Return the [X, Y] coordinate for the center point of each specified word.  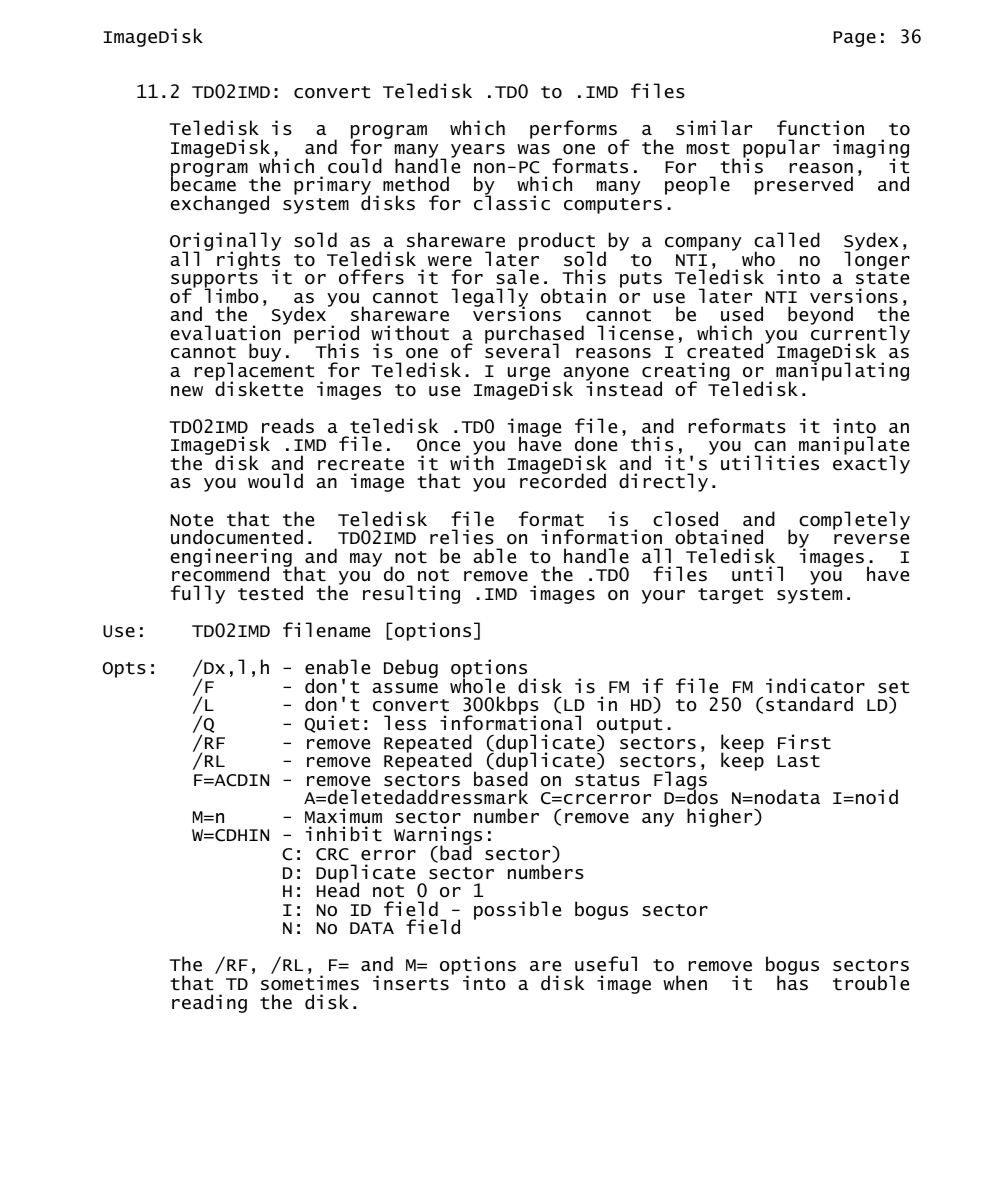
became [203, 183]
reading [209, 1003]
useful [606, 964]
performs [573, 129]
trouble [871, 983]
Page [855, 39]
